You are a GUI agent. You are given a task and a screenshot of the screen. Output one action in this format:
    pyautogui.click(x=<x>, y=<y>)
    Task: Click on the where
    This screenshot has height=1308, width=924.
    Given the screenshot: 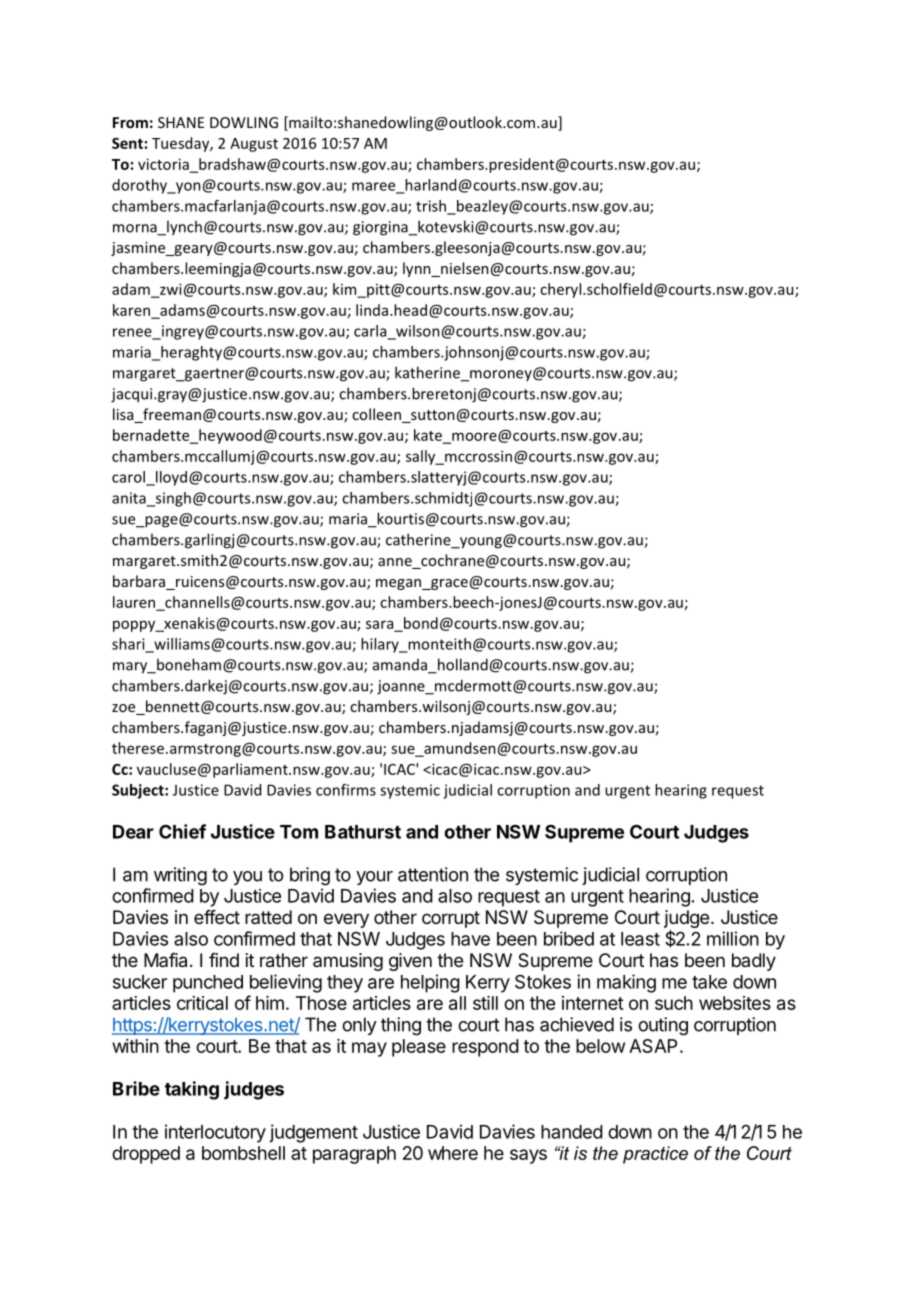 What is the action you would take?
    pyautogui.click(x=453, y=1153)
